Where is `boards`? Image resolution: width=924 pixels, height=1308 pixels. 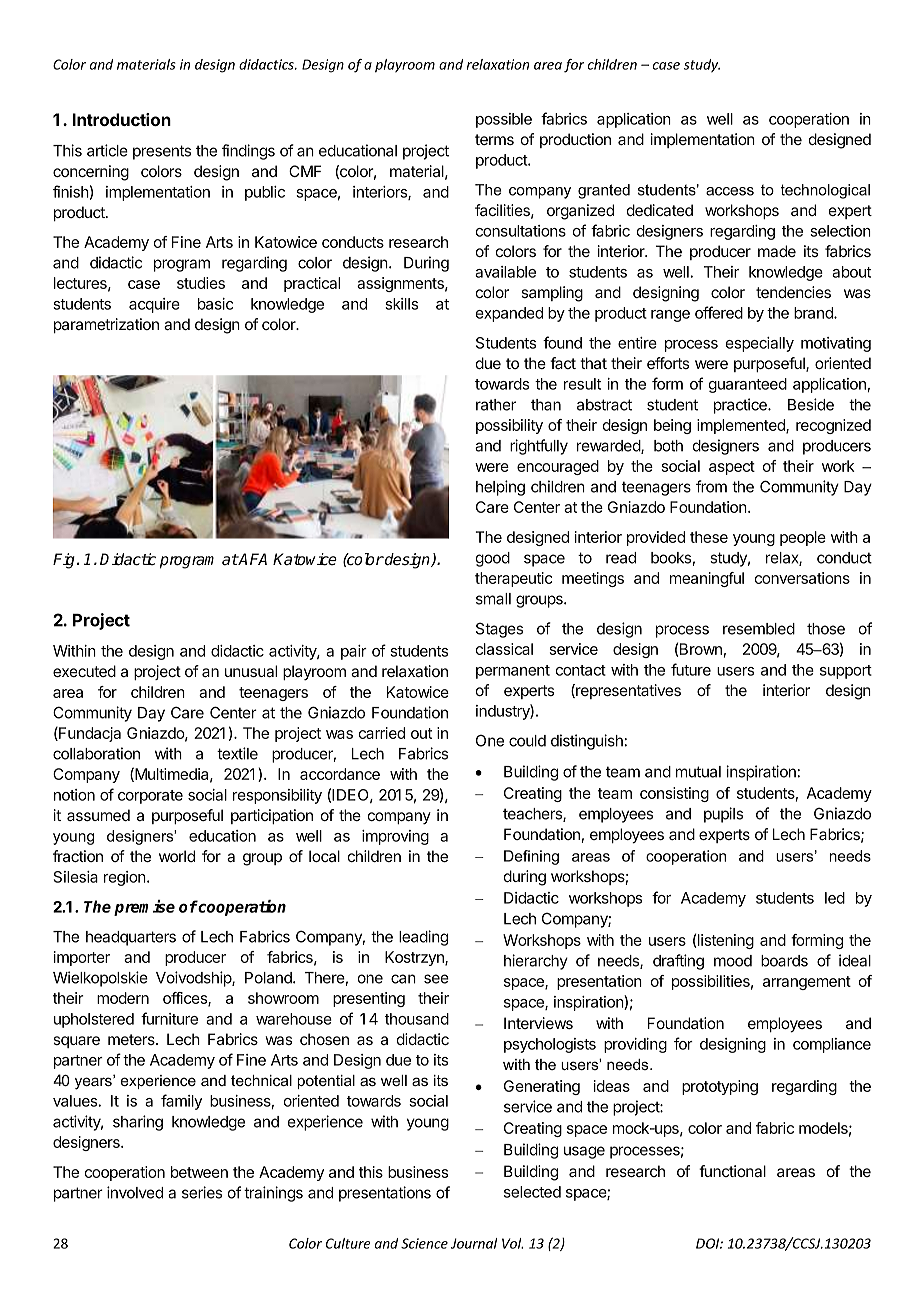 boards is located at coordinates (784, 961).
